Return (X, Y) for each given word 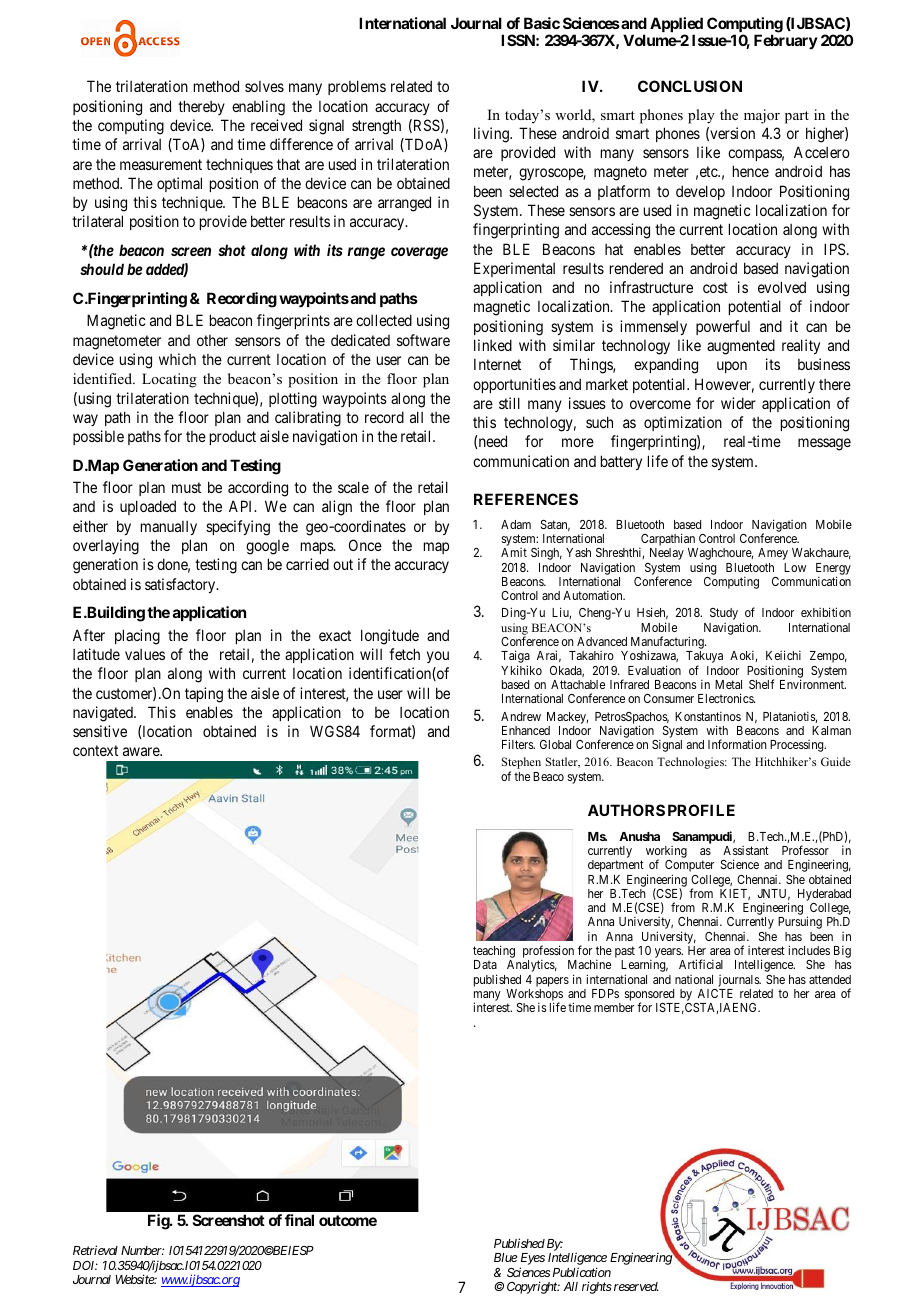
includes (809, 950)
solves (264, 86)
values (145, 654)
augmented (741, 347)
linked (493, 345)
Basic (542, 23)
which (177, 359)
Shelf (761, 684)
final (299, 1220)
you (438, 657)
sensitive (100, 731)
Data (485, 964)
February (786, 41)
